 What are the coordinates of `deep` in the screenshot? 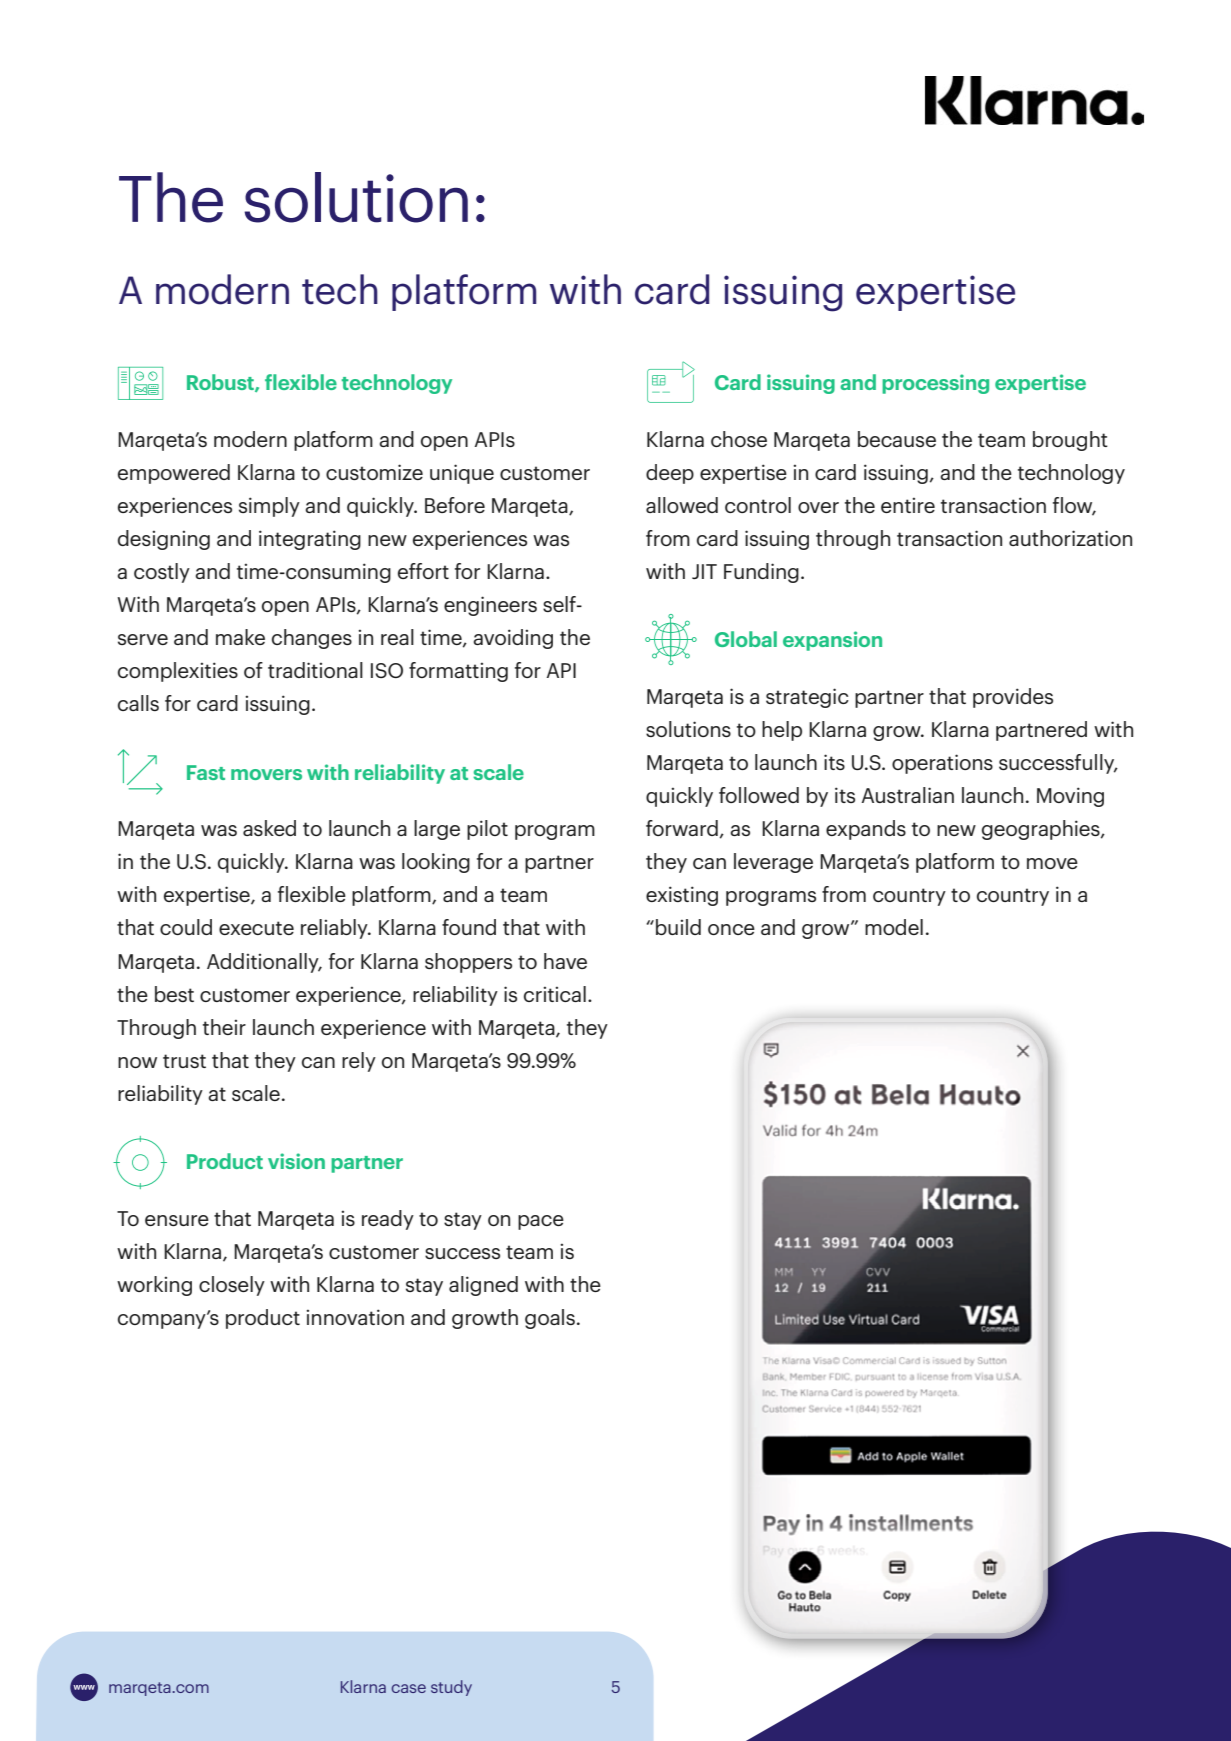 It's located at (670, 474).
